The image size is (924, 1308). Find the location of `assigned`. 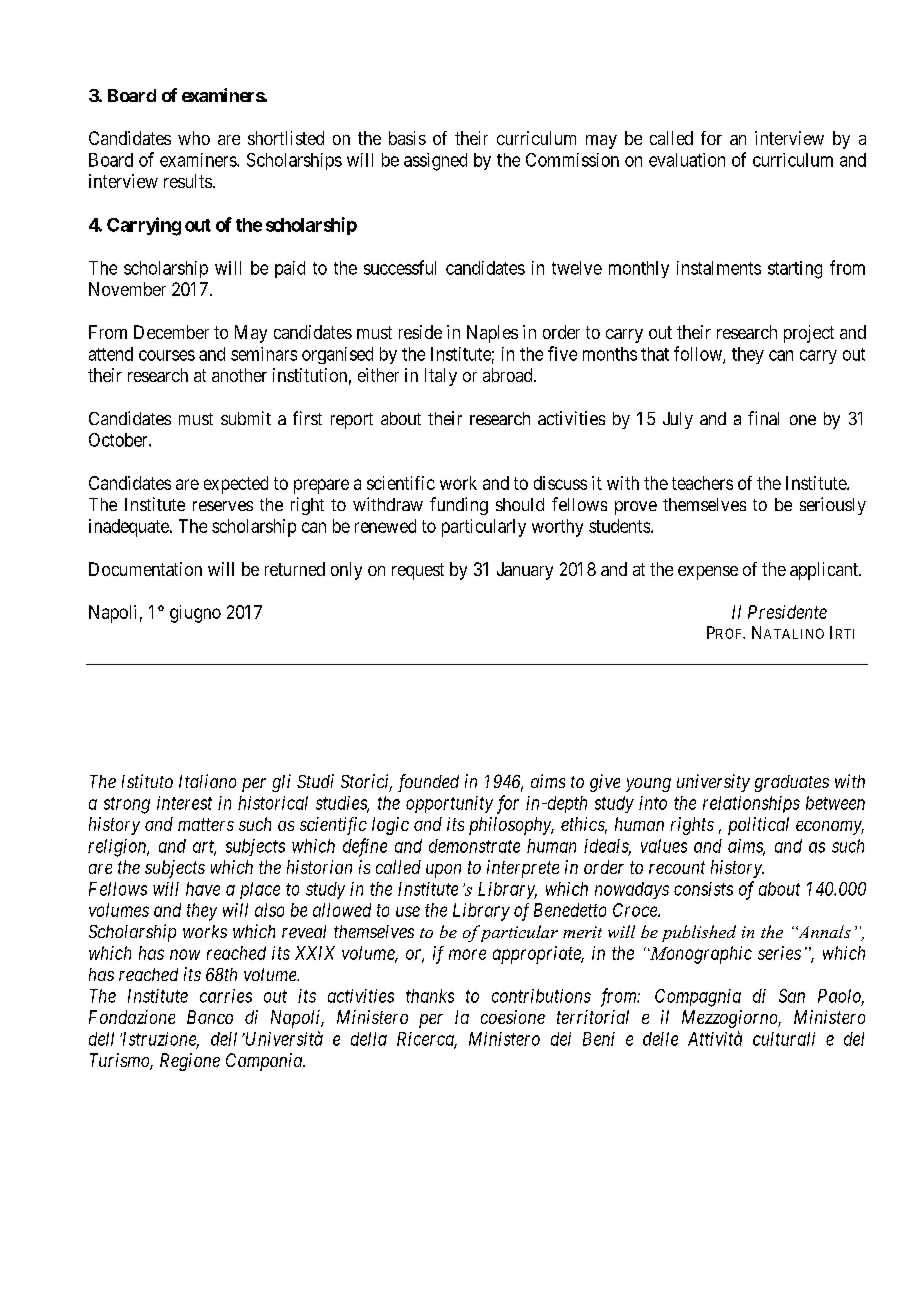

assigned is located at coordinates (435, 162).
